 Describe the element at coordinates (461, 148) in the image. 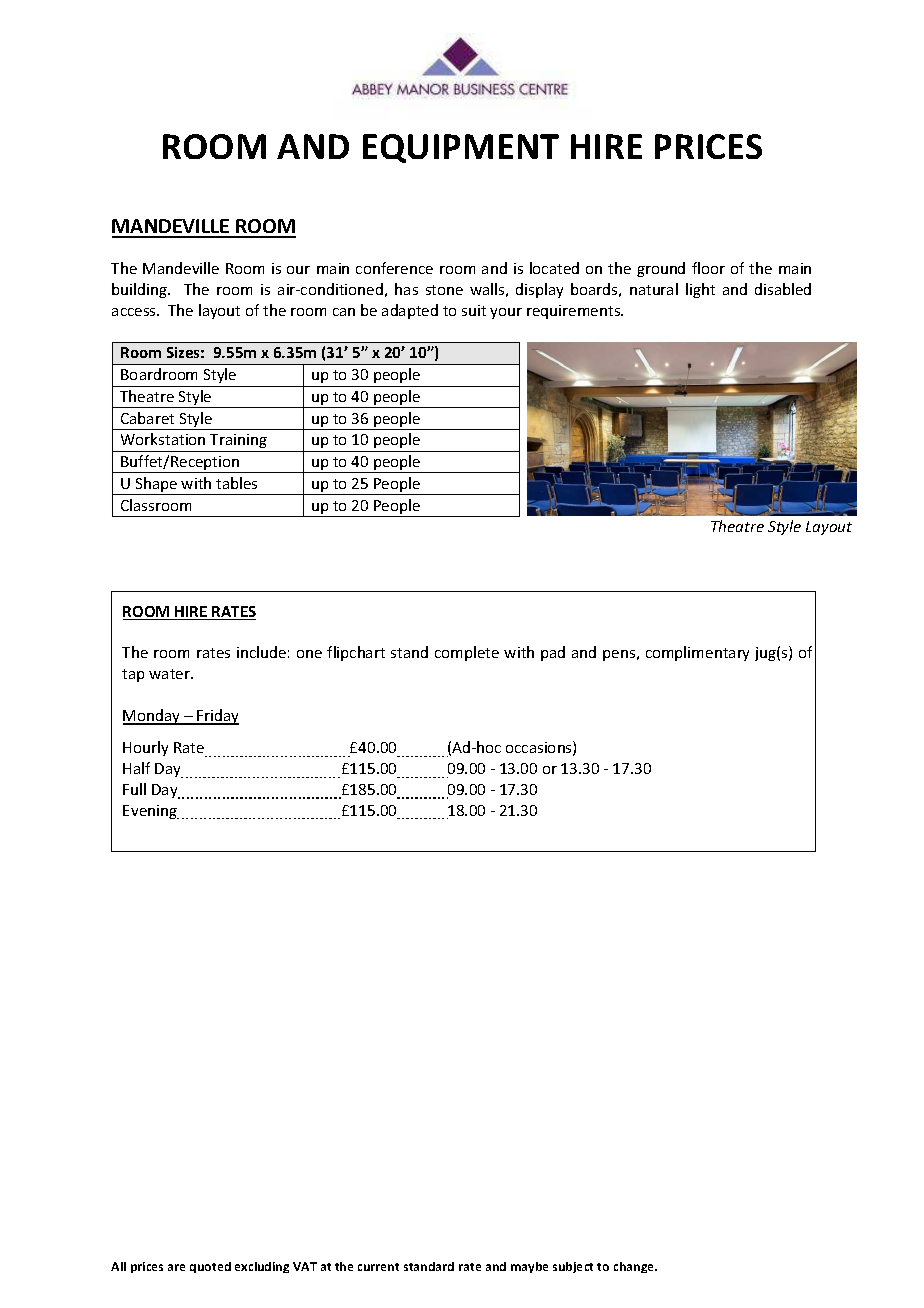

I see `EQUIPMENT` at that location.
